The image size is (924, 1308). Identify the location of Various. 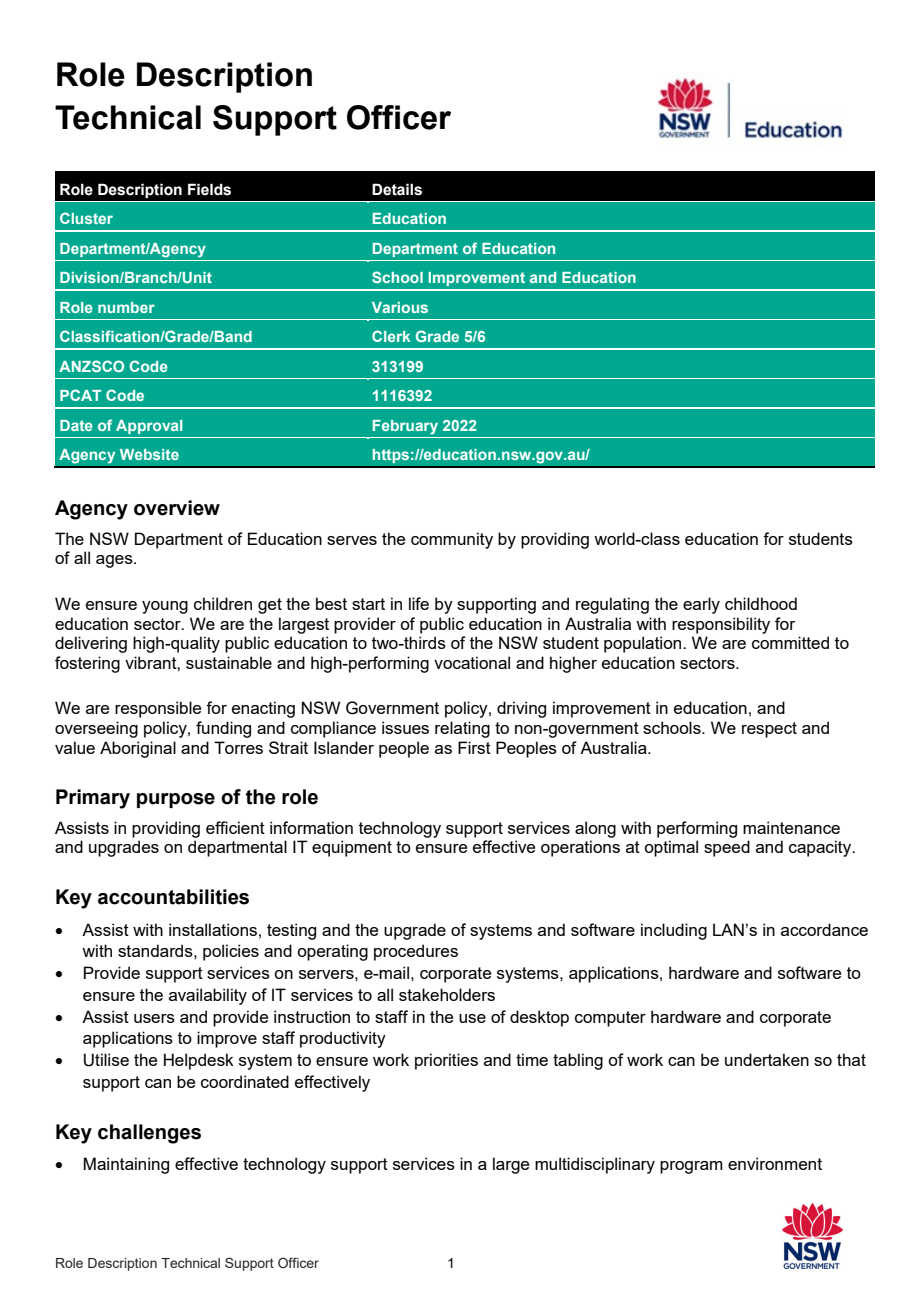
(400, 307).
